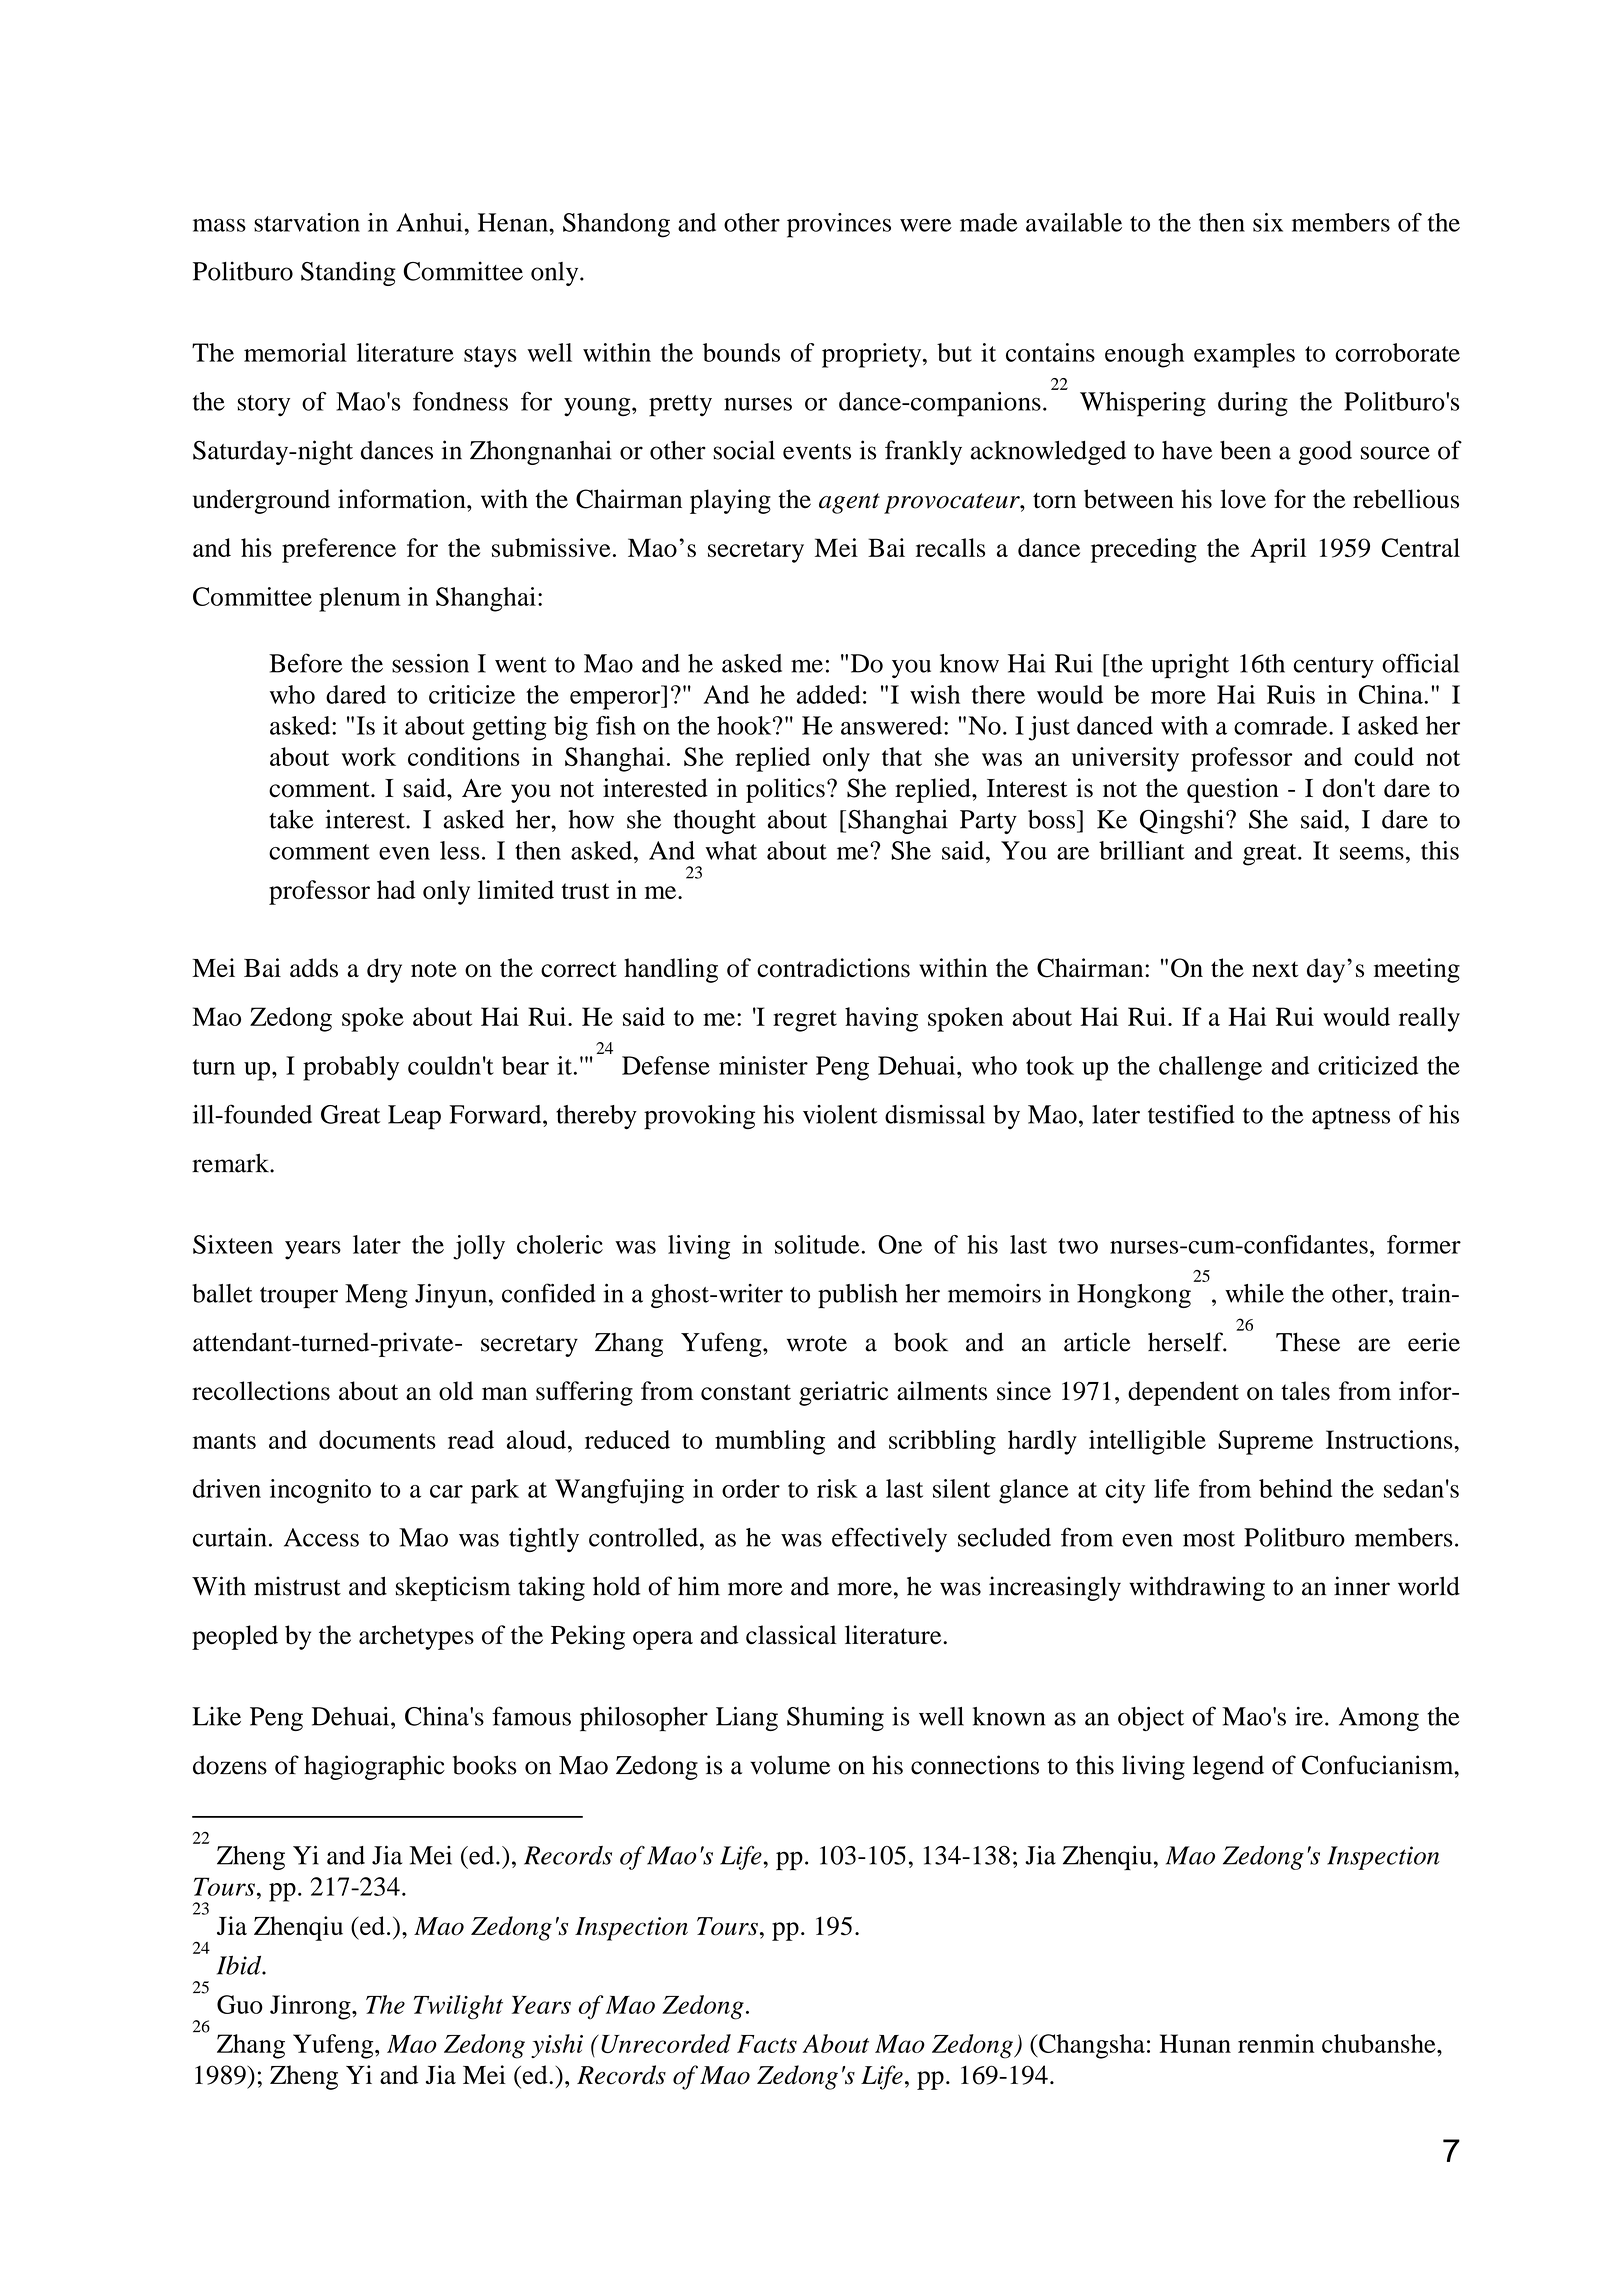 This image has height=2283, width=1614. What do you see at coordinates (840, 1114) in the image?
I see `violent` at bounding box center [840, 1114].
